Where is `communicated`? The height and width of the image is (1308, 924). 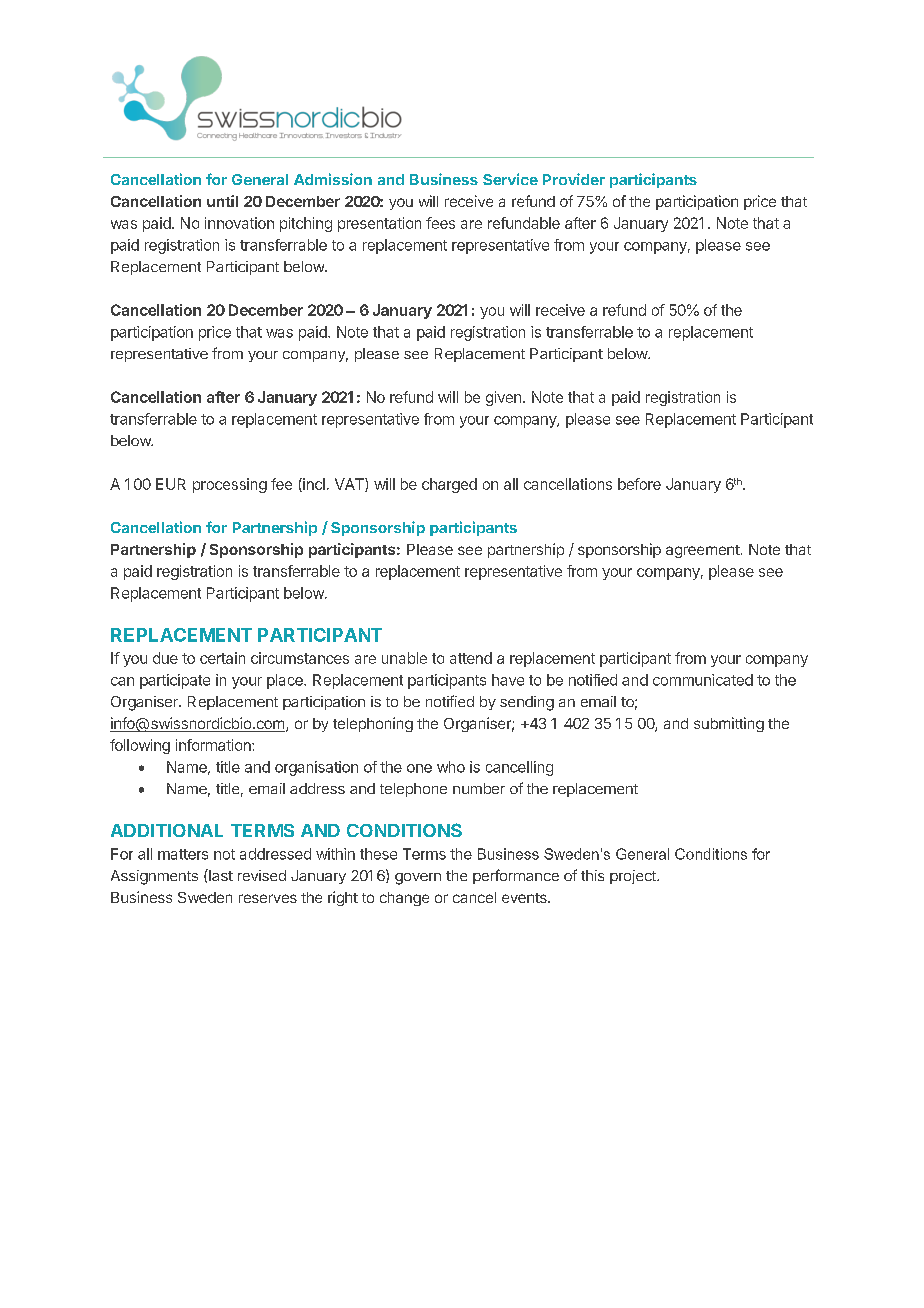 communicated is located at coordinates (703, 680).
